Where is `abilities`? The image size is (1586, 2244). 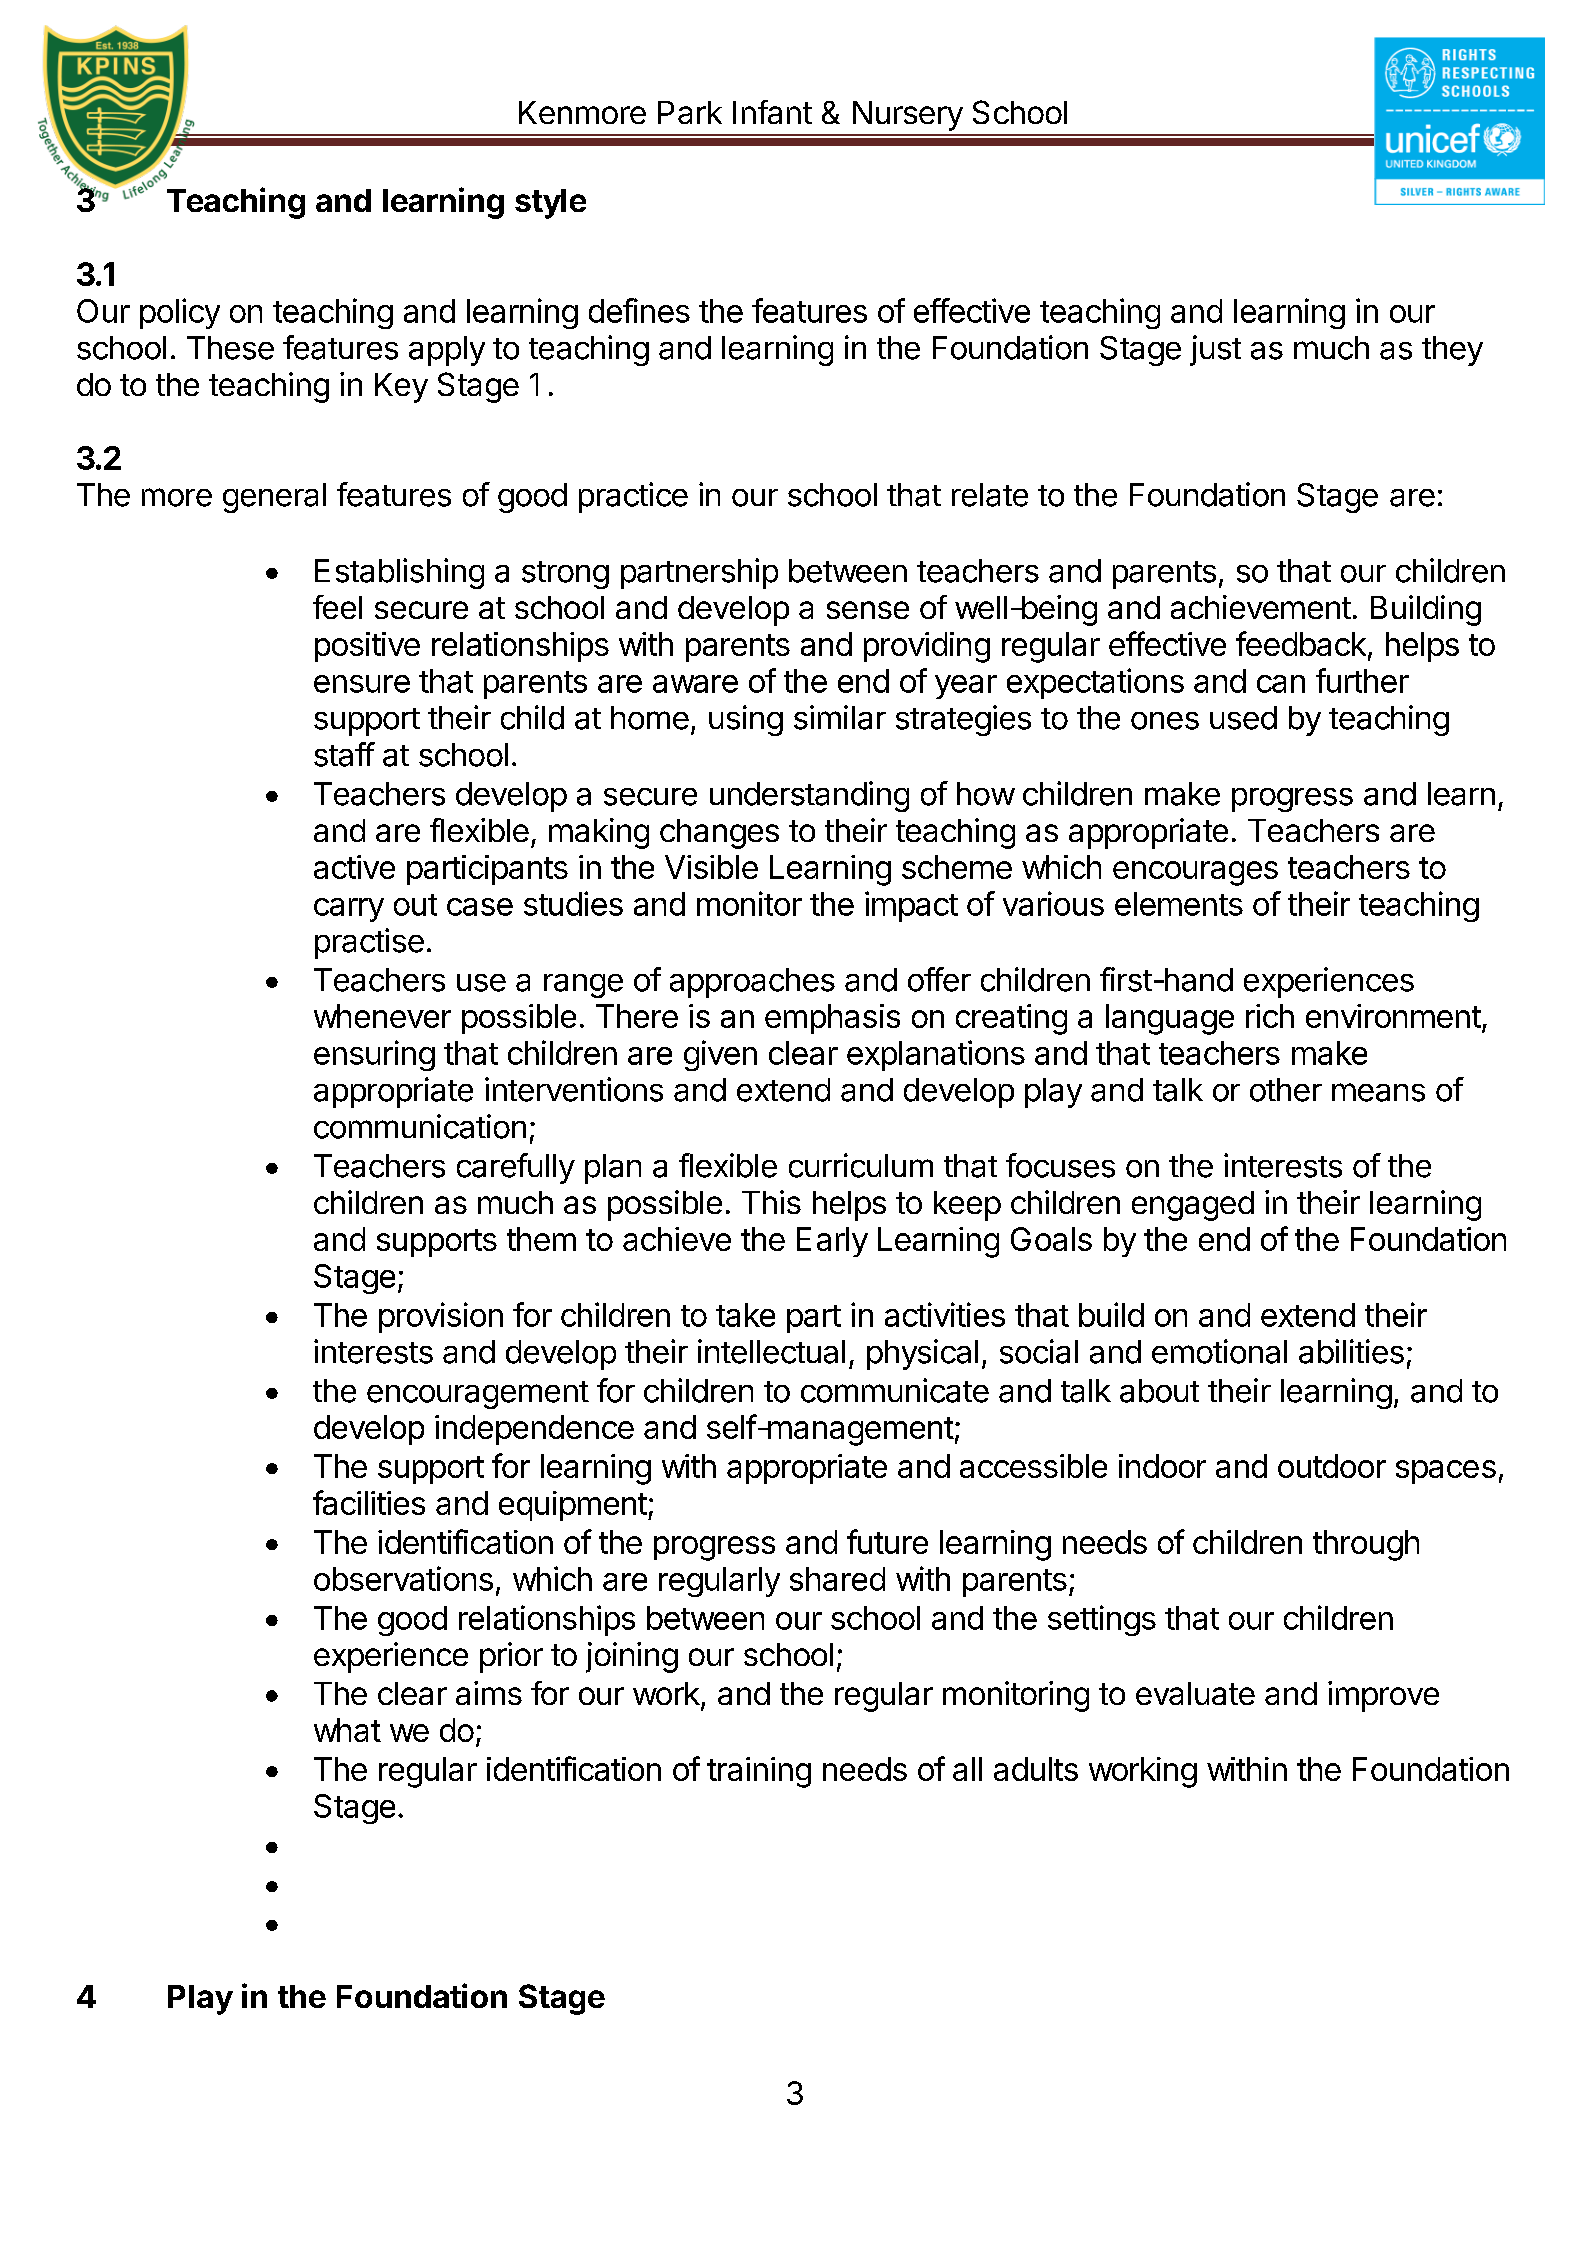
abilities is located at coordinates (1351, 1351).
